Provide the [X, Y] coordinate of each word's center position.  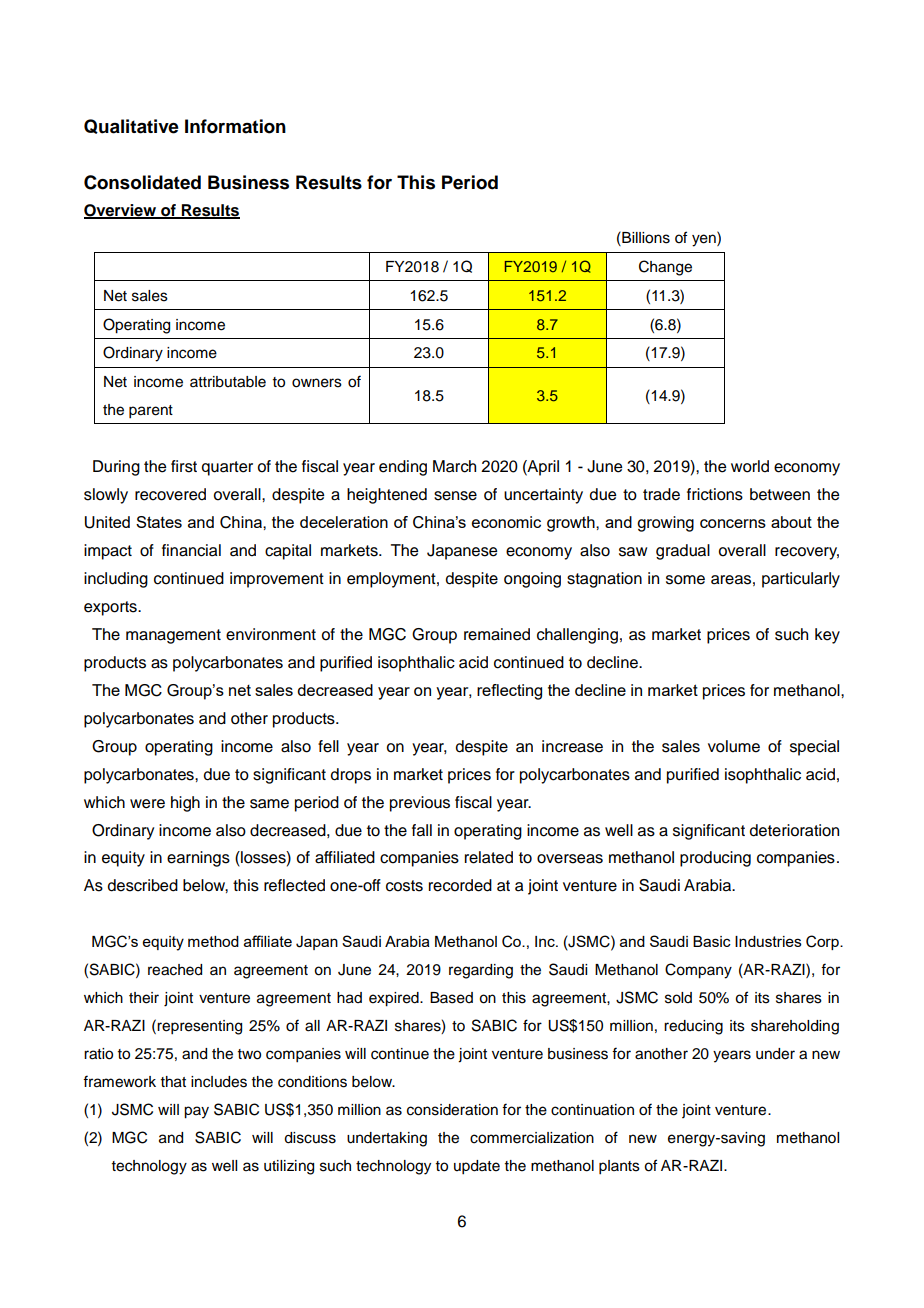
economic [506, 522]
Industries [768, 941]
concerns [733, 523]
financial [191, 550]
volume [734, 746]
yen [705, 240]
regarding [481, 971]
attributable [228, 382]
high [185, 804]
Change [665, 268]
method [213, 941]
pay [196, 1112]
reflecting [509, 692]
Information [235, 126]
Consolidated [142, 182]
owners [317, 383]
